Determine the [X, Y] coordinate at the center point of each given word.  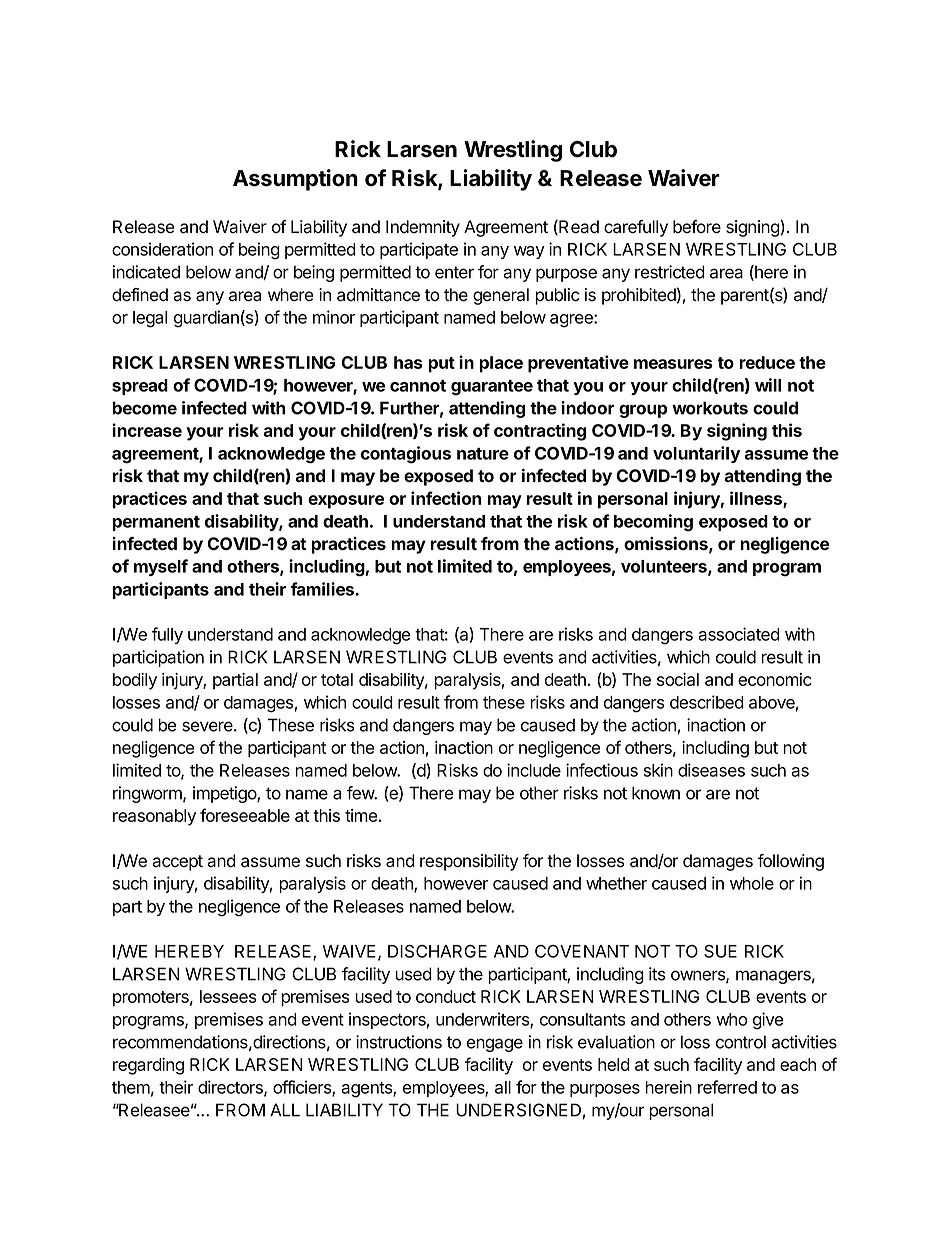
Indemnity [423, 228]
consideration [162, 249]
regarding [148, 1066]
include [534, 770]
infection [446, 498]
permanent [156, 523]
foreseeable [245, 815]
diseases [711, 770]
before [697, 227]
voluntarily [696, 454]
